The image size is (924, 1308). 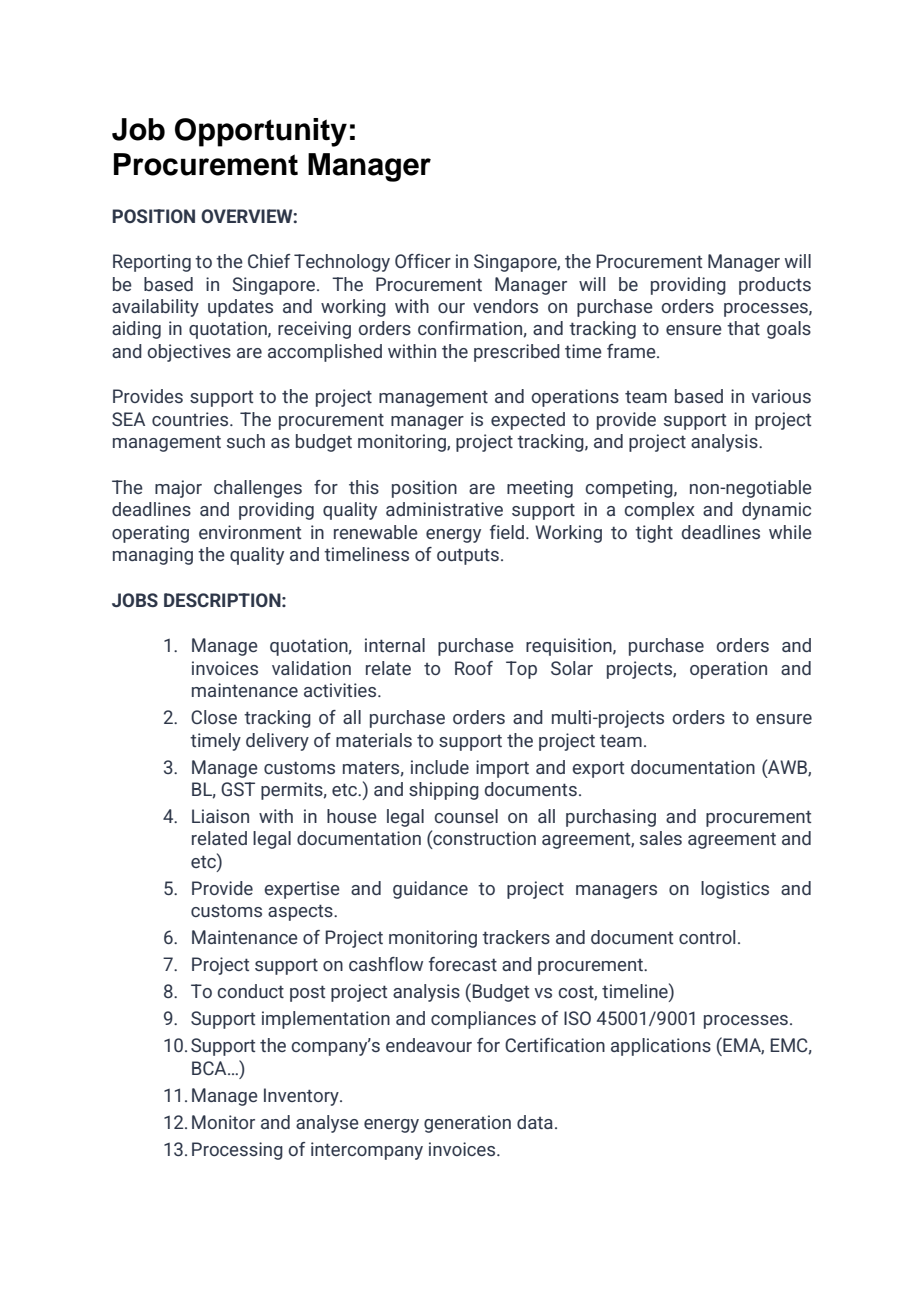 I want to click on products, so click(x=775, y=286).
